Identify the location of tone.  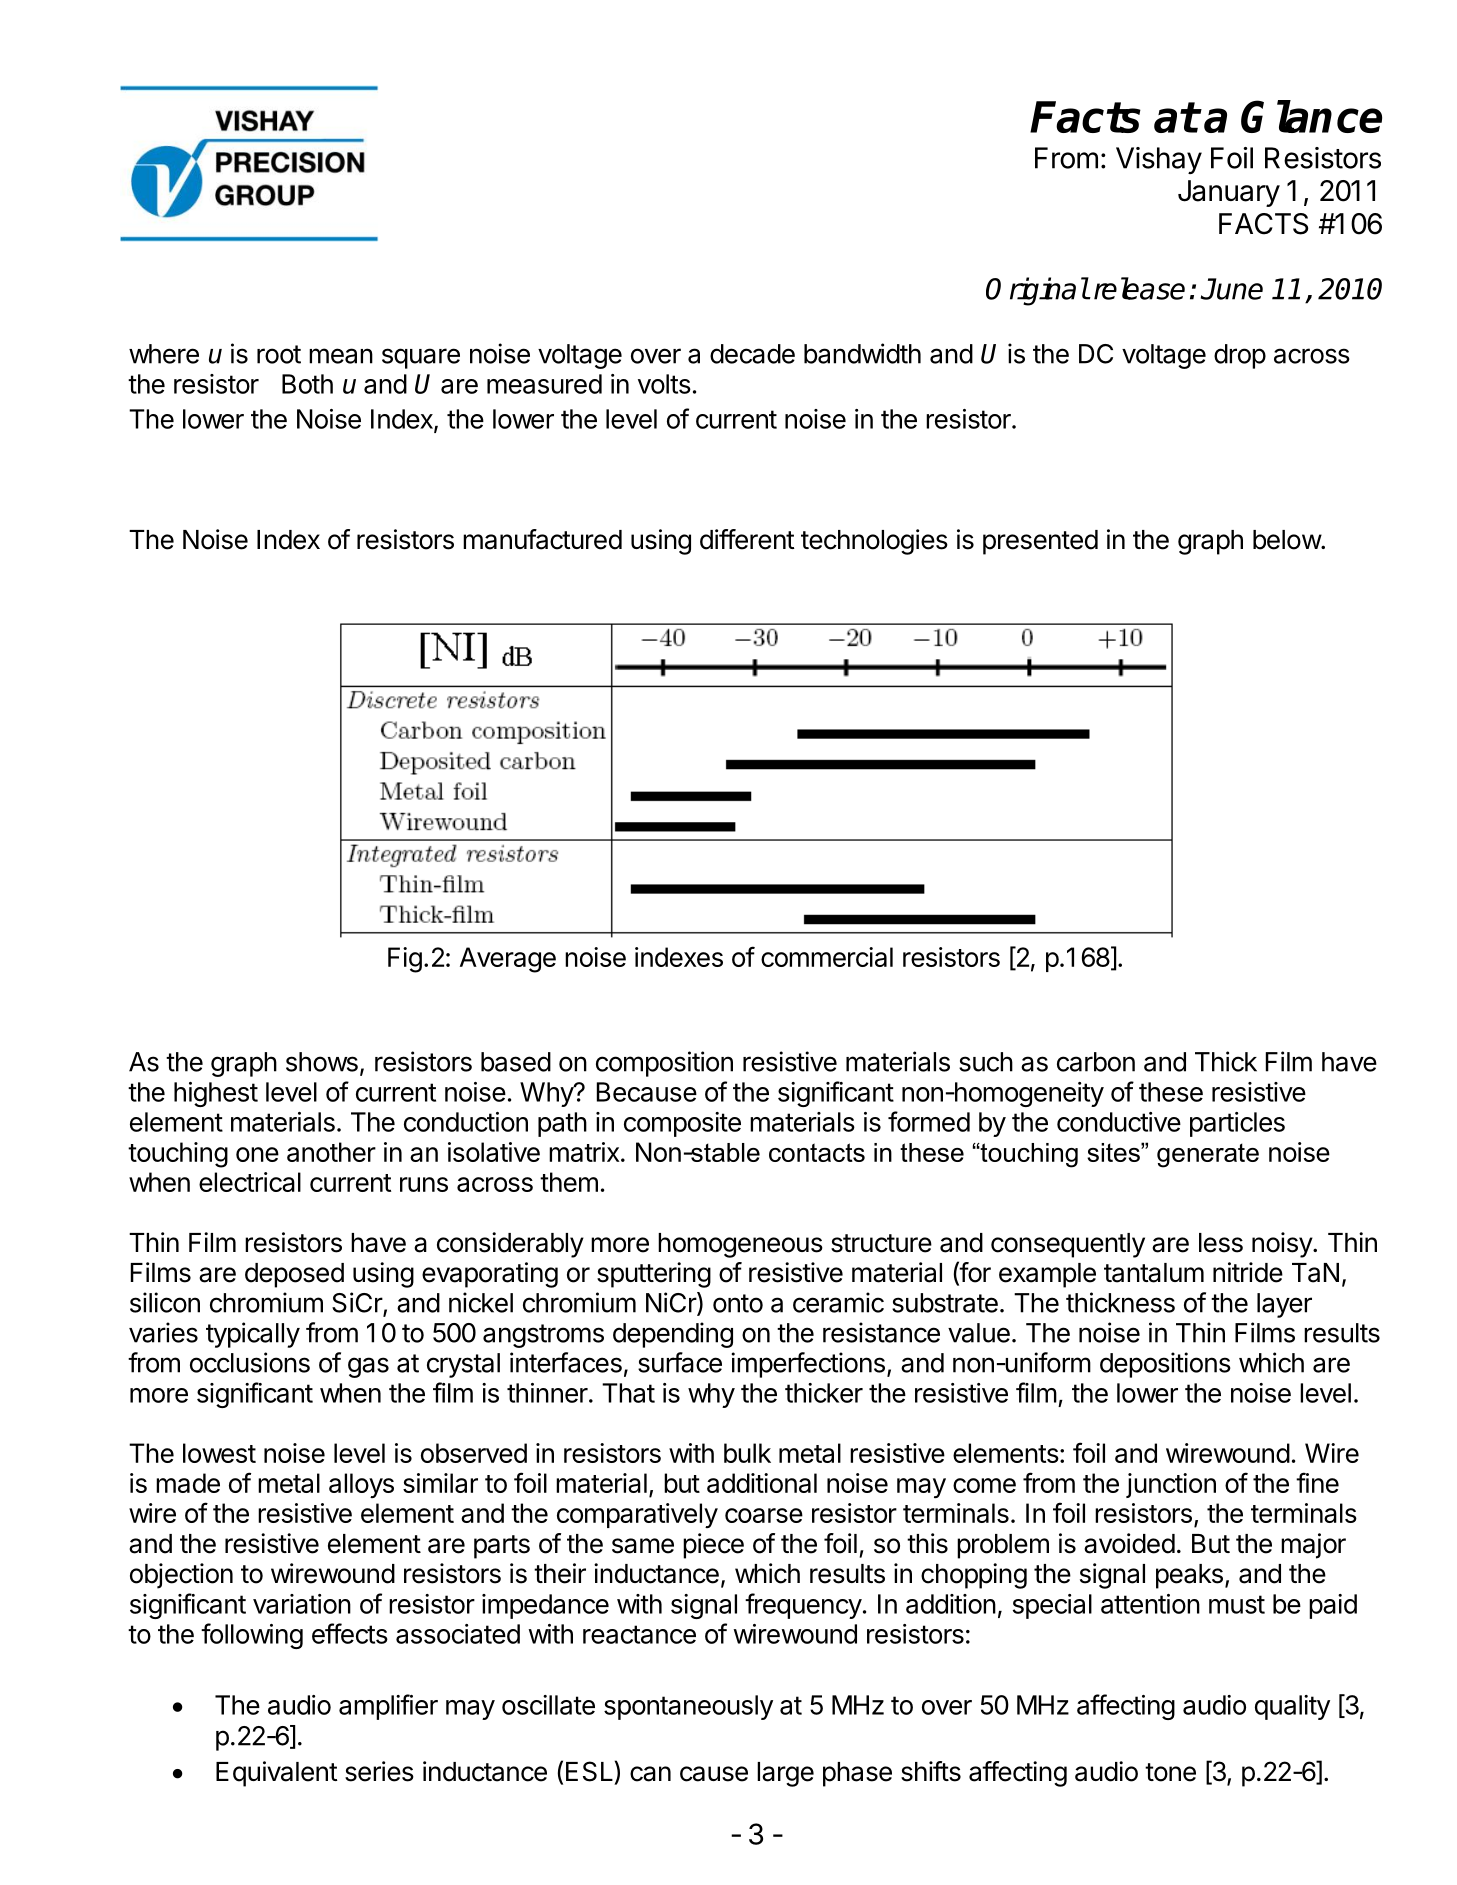
(1170, 1772).
